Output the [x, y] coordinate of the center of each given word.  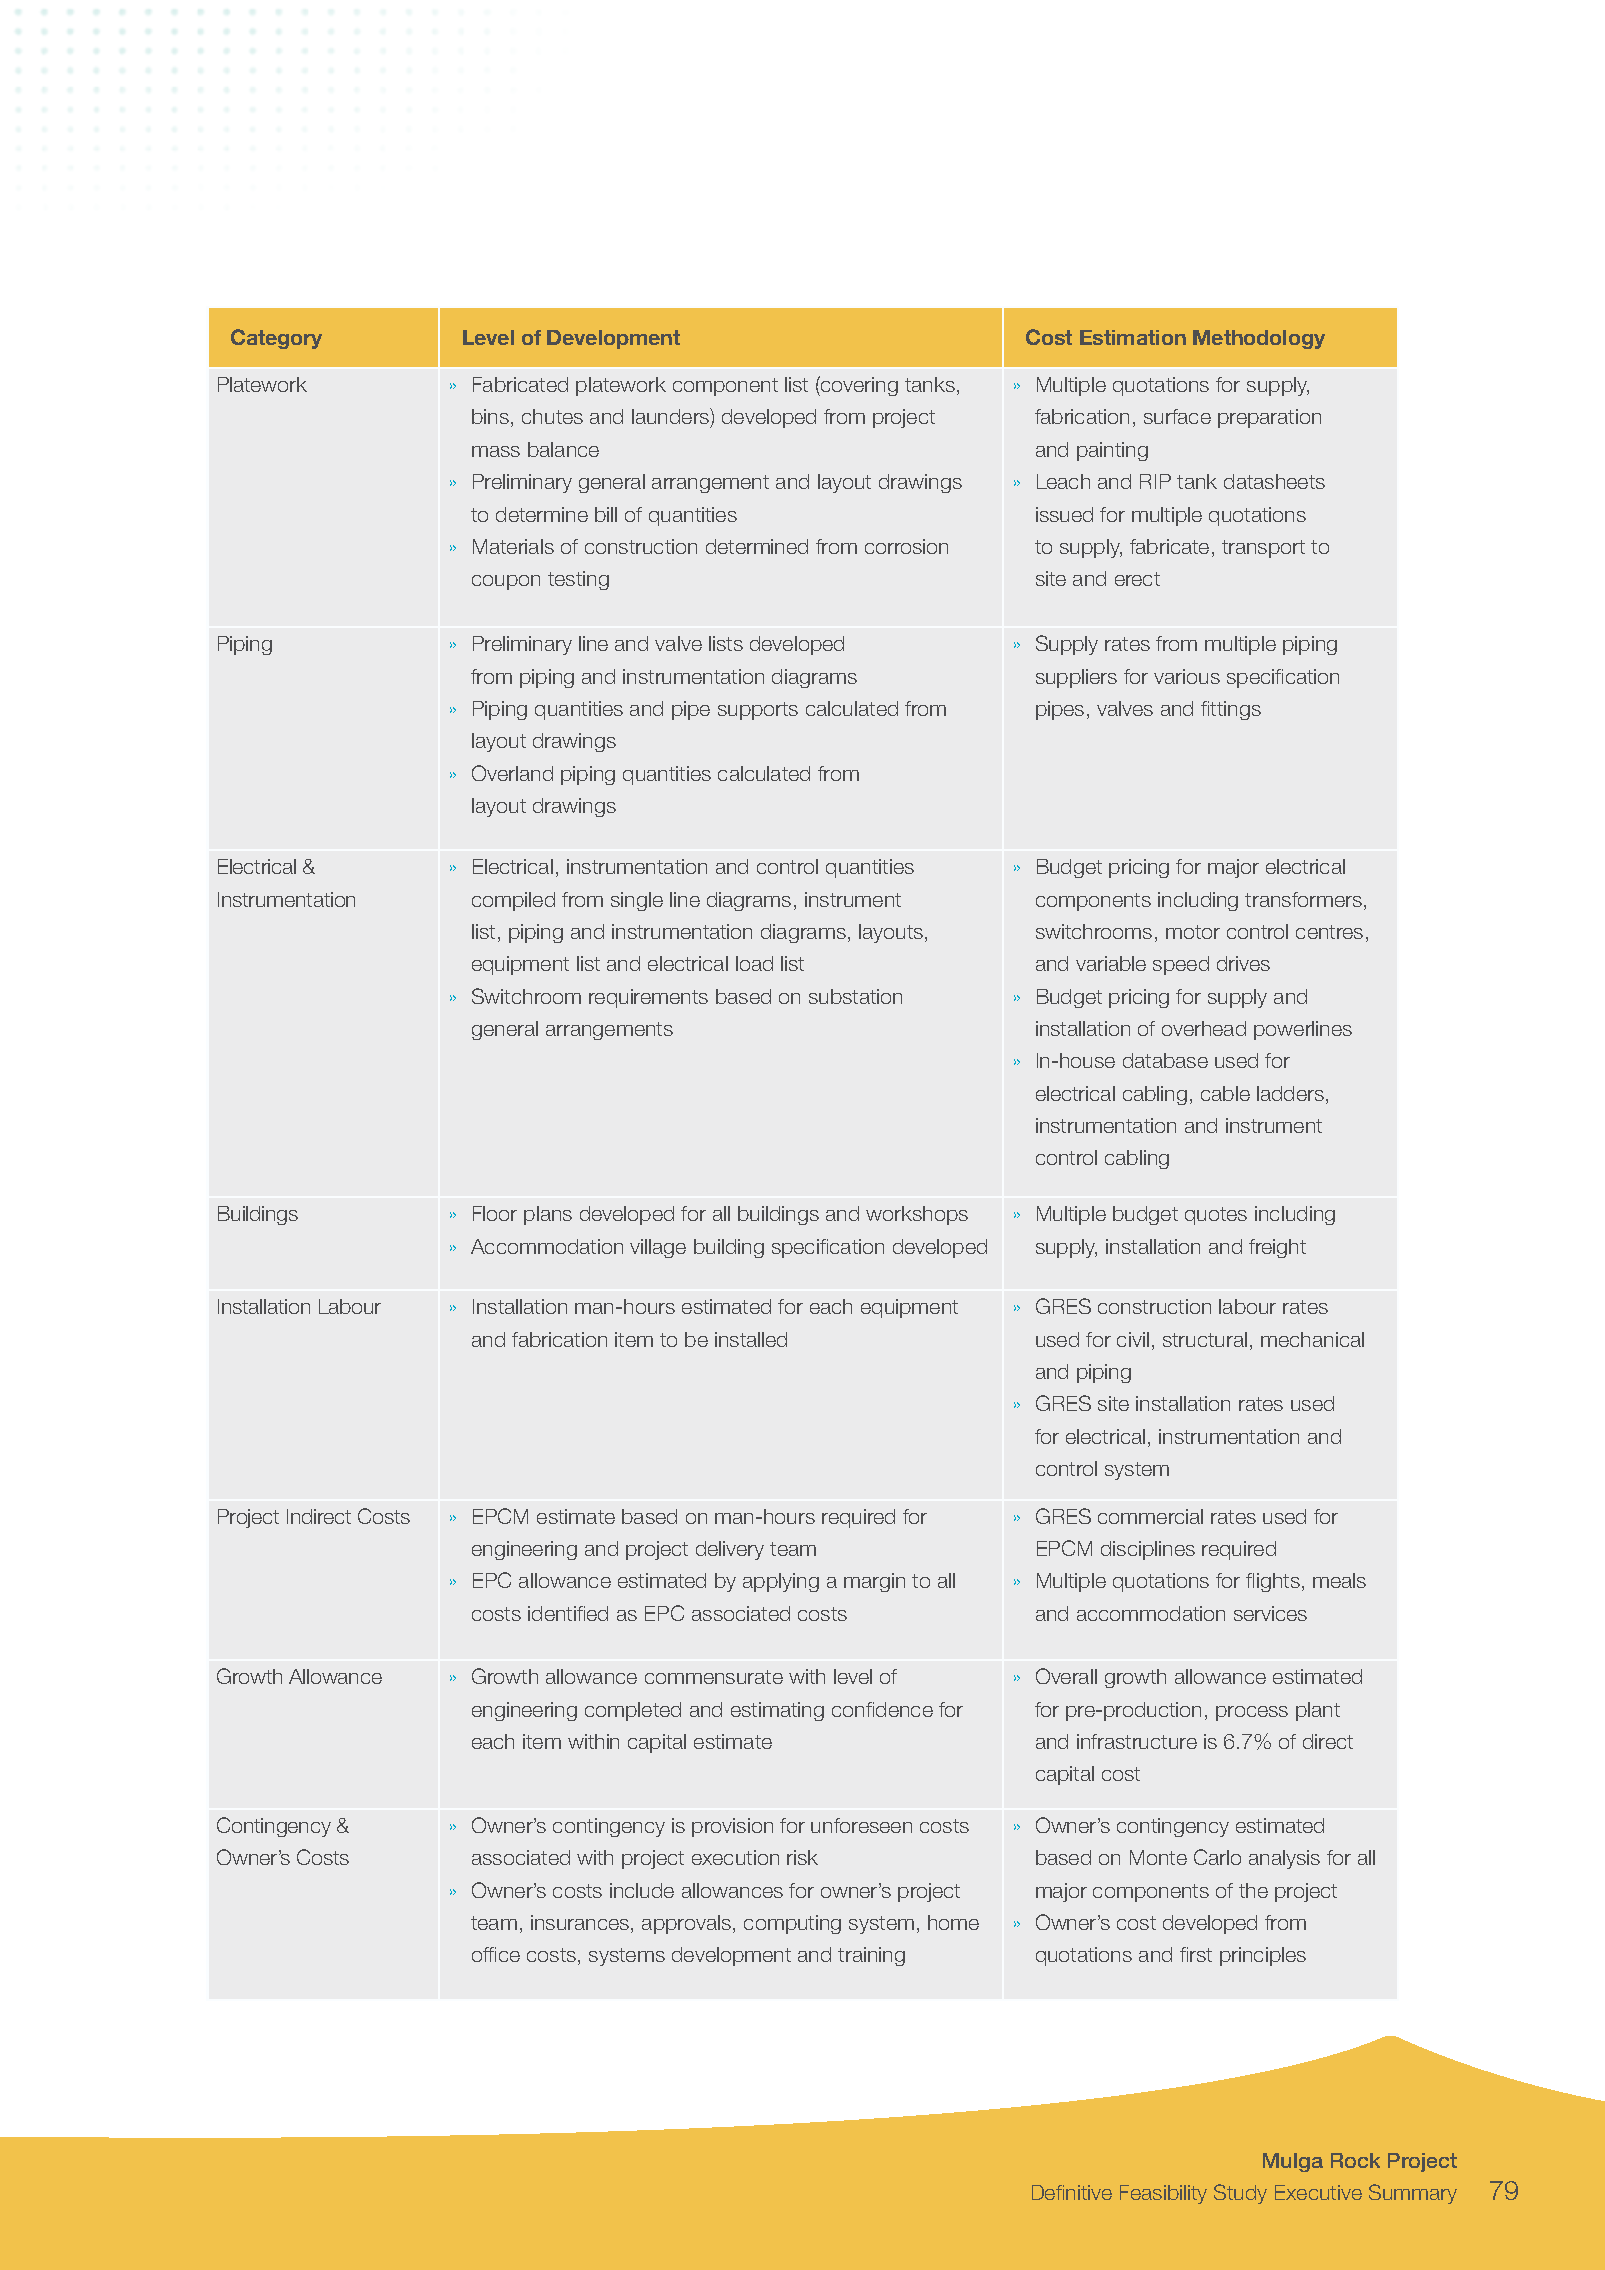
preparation [1269, 418]
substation [855, 996]
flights [1273, 1582]
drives [1243, 963]
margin [874, 1582]
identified [568, 1613]
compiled [513, 901]
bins [490, 416]
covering [858, 386]
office [496, 1954]
